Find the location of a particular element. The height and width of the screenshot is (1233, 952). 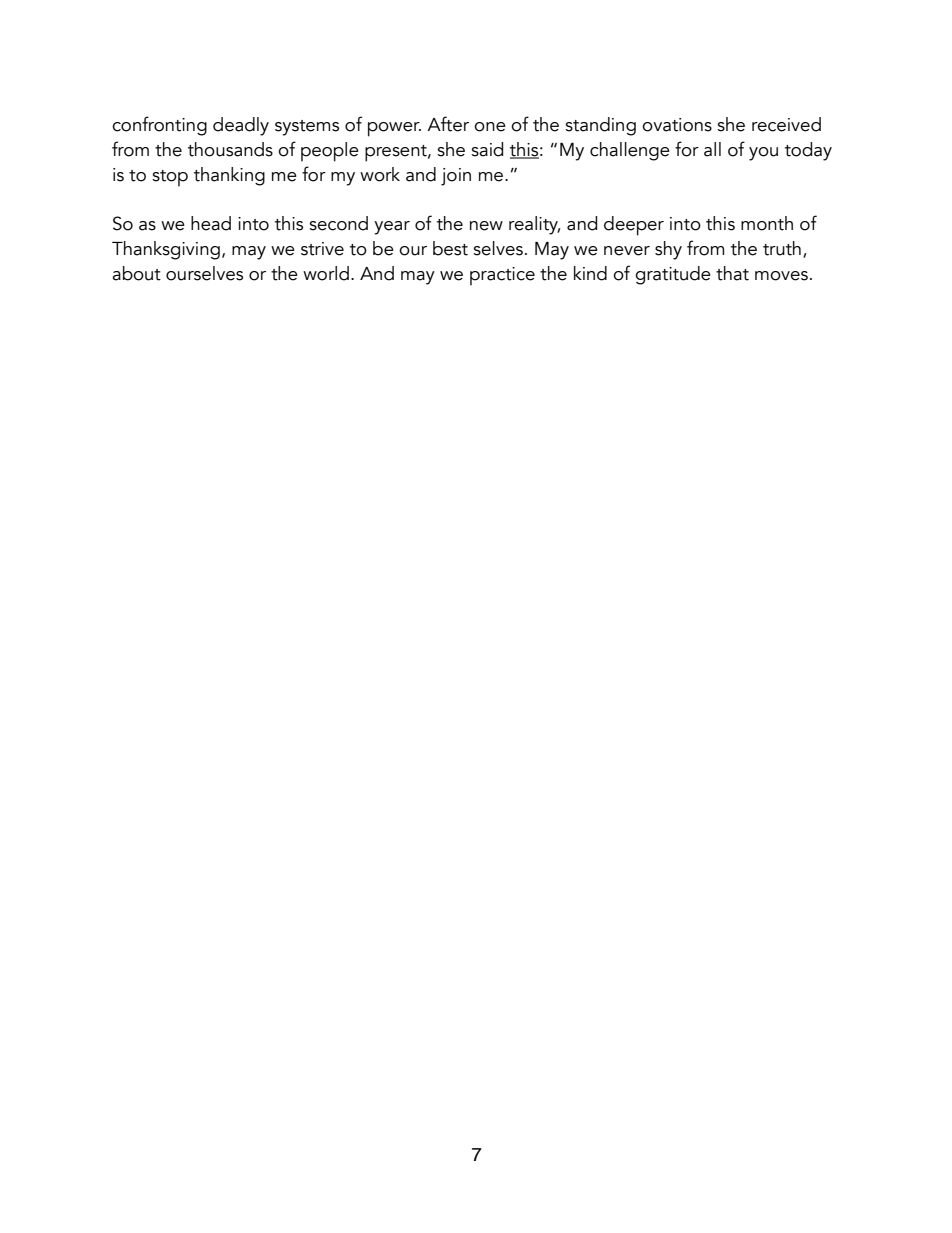

today is located at coordinates (808, 151).
